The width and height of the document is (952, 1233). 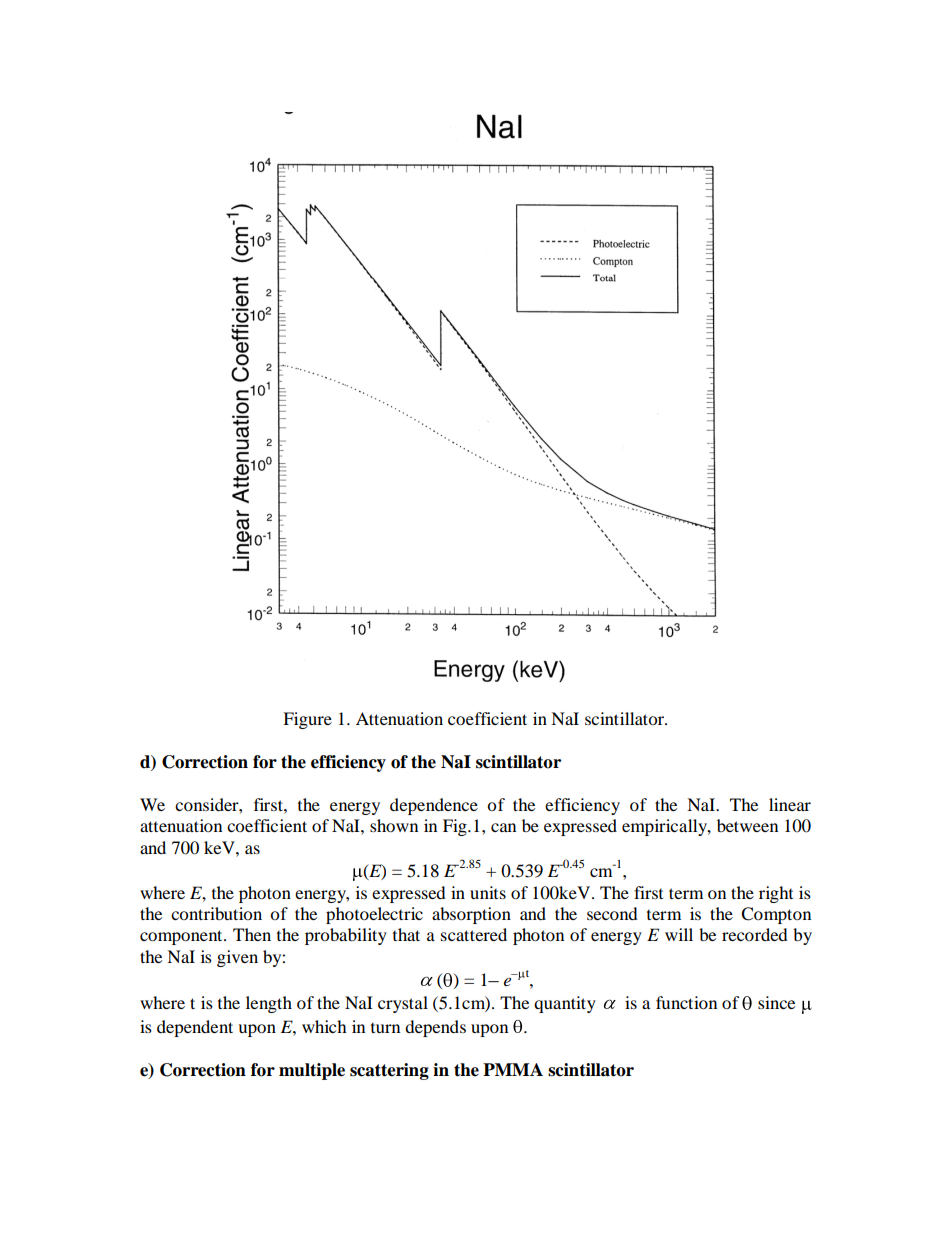 I want to click on given, so click(x=237, y=958).
